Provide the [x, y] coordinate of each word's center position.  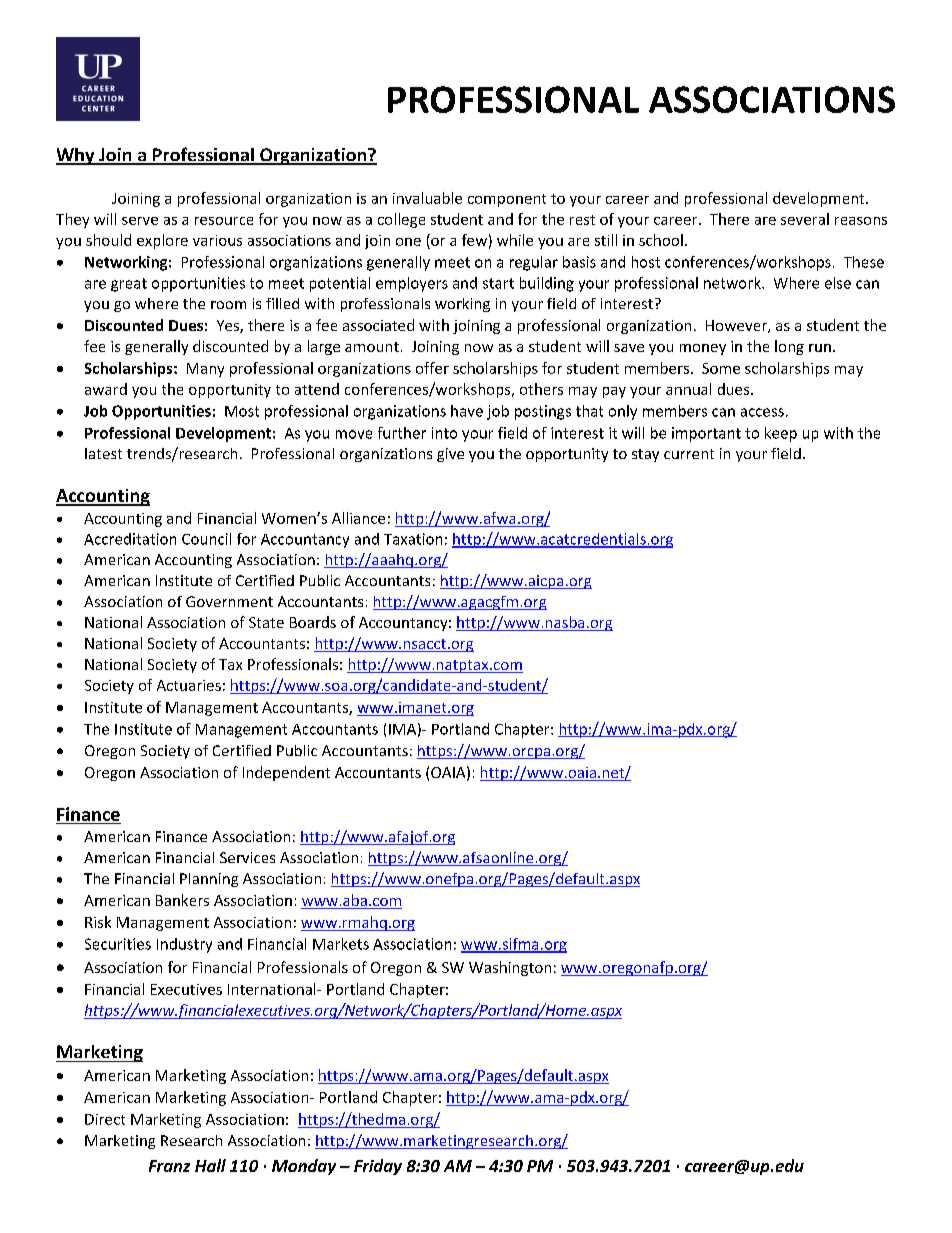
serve [140, 221]
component [507, 200]
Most [242, 411]
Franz [169, 1166]
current [689, 454]
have [467, 411]
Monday [304, 1167]
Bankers [182, 900]
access [762, 412]
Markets [341, 944]
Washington [510, 968]
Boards [313, 622]
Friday [378, 1167]
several [805, 219]
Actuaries [189, 685]
